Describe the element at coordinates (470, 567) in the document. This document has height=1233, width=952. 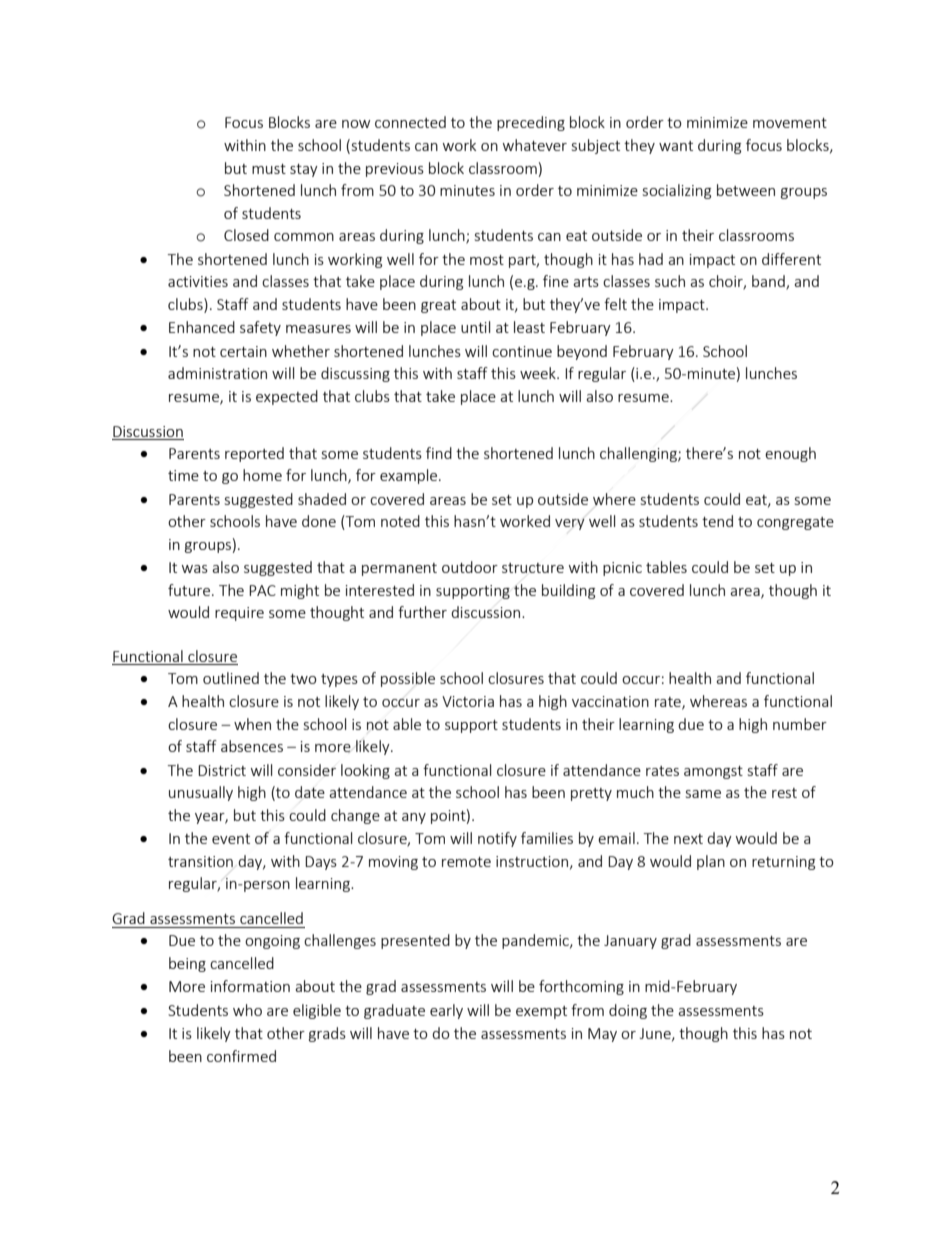
I see `outdoor` at that location.
